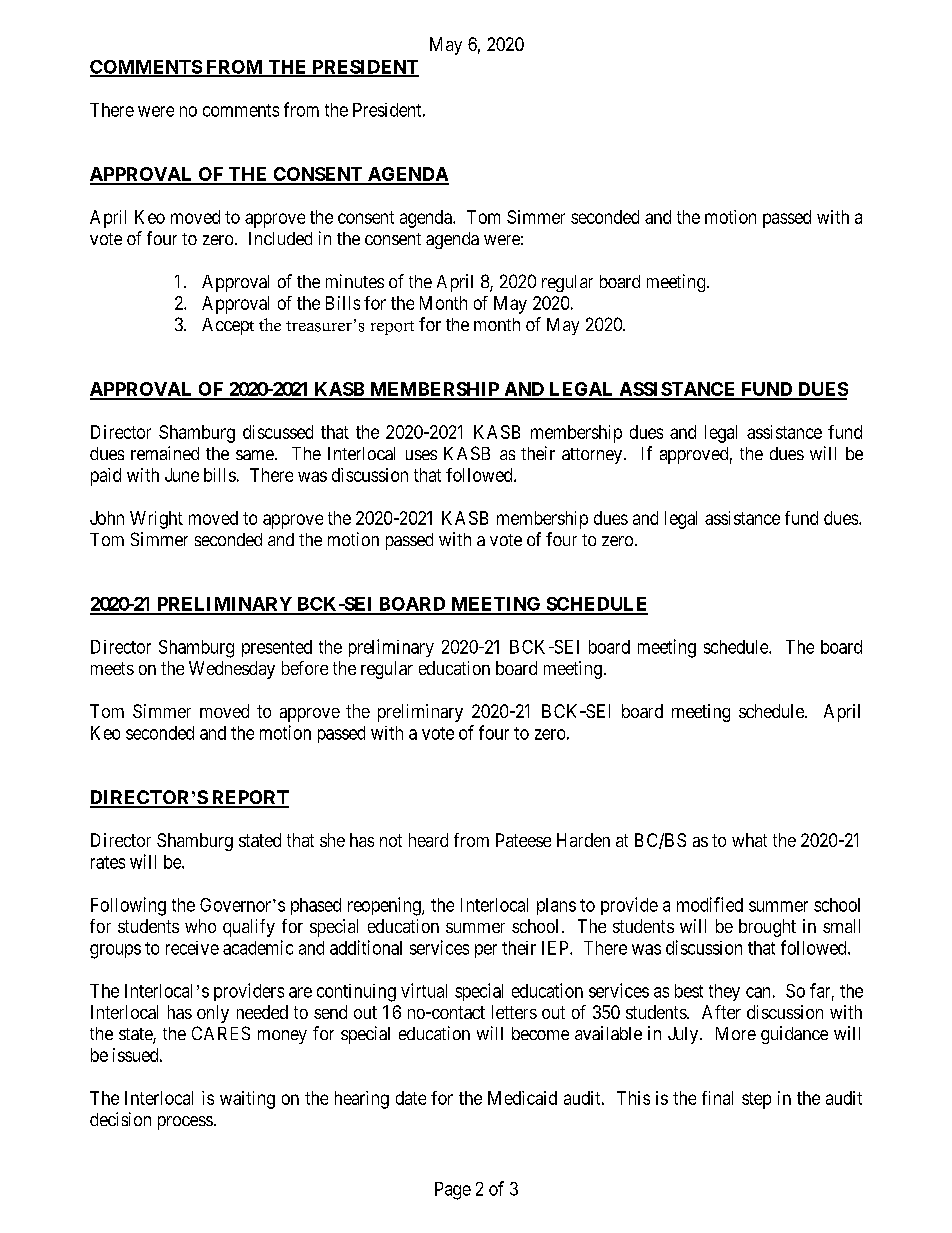 This screenshot has width=952, height=1233. I want to click on process, so click(185, 1123).
